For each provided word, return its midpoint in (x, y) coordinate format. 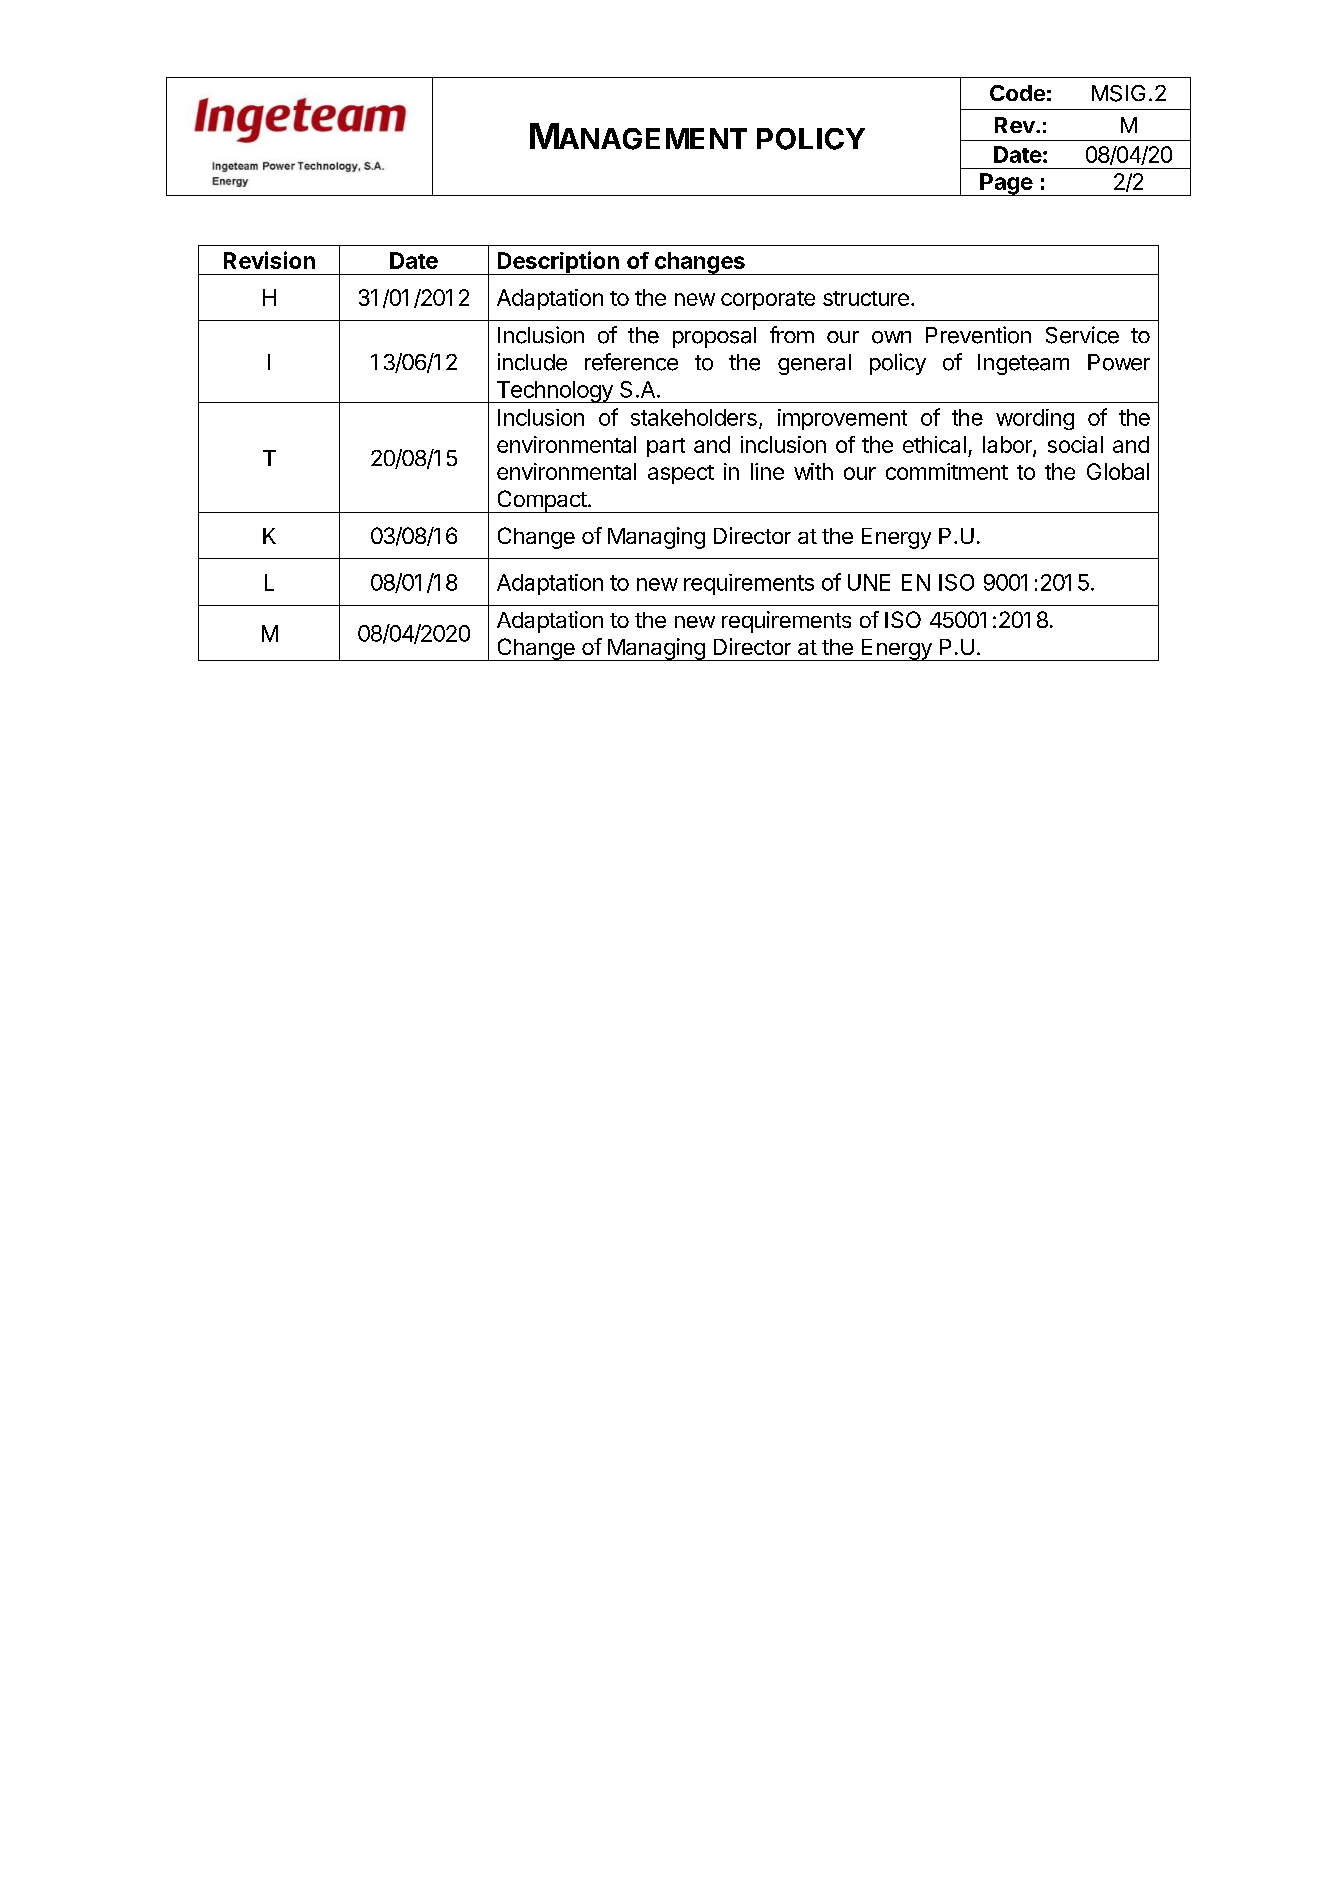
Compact (541, 501)
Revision (269, 260)
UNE (869, 582)
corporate (768, 300)
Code (1017, 93)
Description (558, 263)
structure (866, 298)
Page (1006, 184)
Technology (554, 392)
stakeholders (694, 417)
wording (1035, 419)
